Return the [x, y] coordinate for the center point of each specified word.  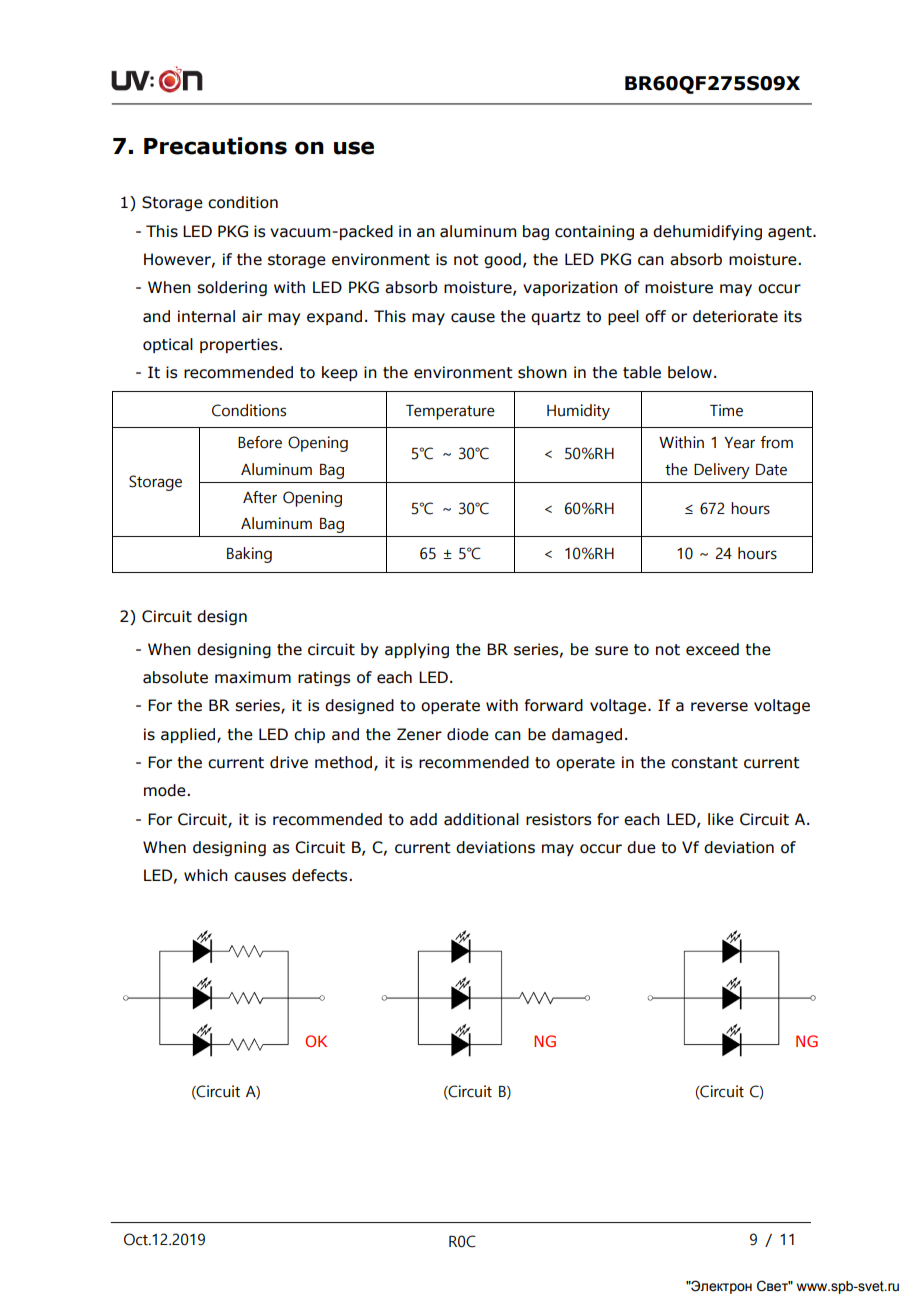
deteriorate [735, 316]
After [260, 497]
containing [594, 232]
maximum [253, 677]
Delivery [722, 471]
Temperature [450, 412]
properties [240, 345]
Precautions [215, 146]
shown [542, 372]
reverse [719, 707]
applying [417, 650]
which [206, 875]
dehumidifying [707, 232]
